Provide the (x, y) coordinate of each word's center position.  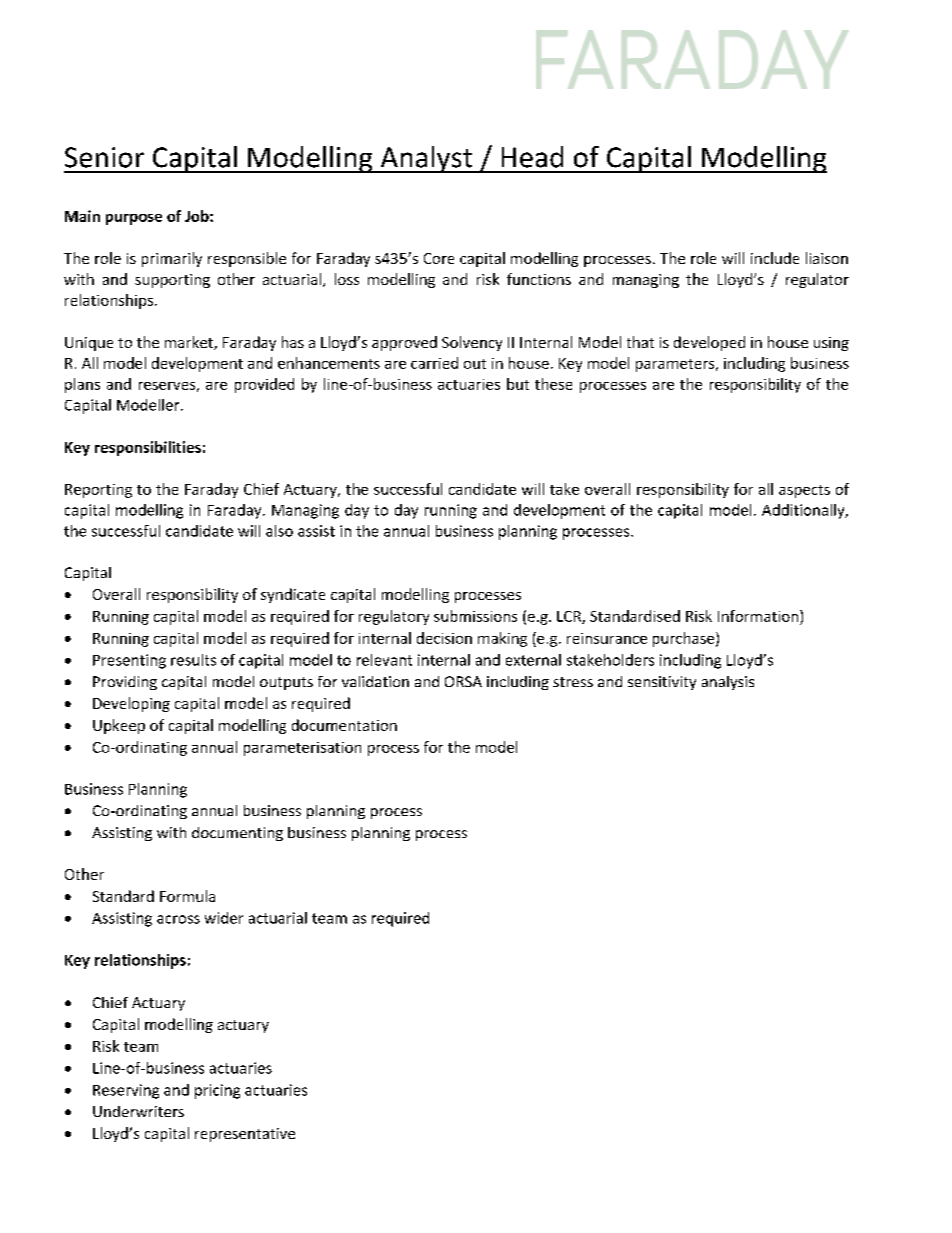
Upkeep (119, 726)
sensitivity (662, 683)
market (190, 343)
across (178, 919)
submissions (475, 616)
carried (434, 363)
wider (224, 918)
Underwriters (138, 1111)
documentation (344, 725)
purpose (134, 219)
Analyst (426, 159)
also (279, 531)
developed (709, 343)
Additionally (804, 511)
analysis (728, 683)
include (775, 258)
